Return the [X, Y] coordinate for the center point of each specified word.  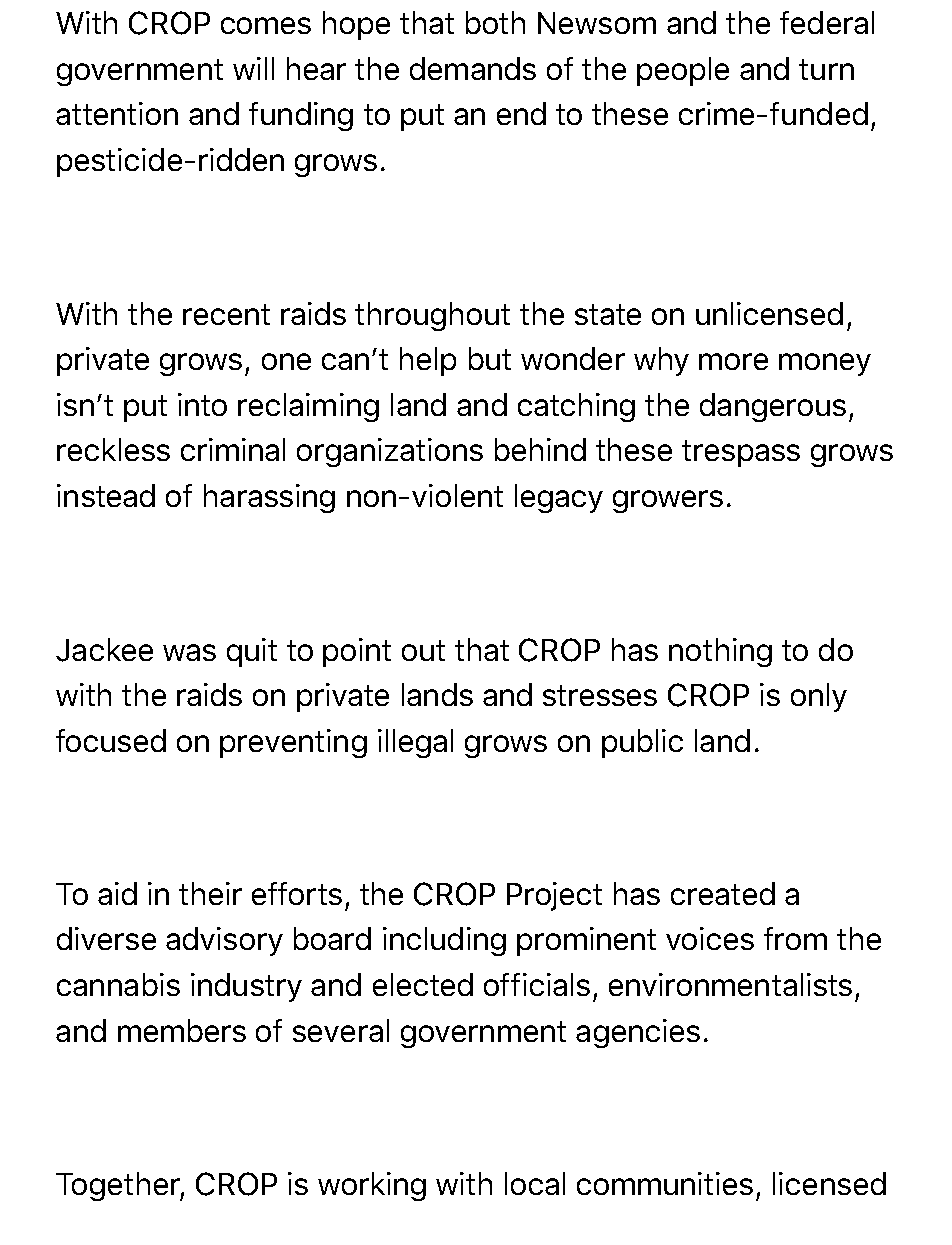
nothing [720, 652]
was [189, 652]
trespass [741, 453]
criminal [233, 449]
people [683, 71]
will [253, 68]
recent [226, 314]
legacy [559, 498]
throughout [432, 316]
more [733, 361]
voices [710, 938]
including [444, 941]
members [182, 1030]
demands [473, 68]
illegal [415, 743]
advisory [224, 941]
